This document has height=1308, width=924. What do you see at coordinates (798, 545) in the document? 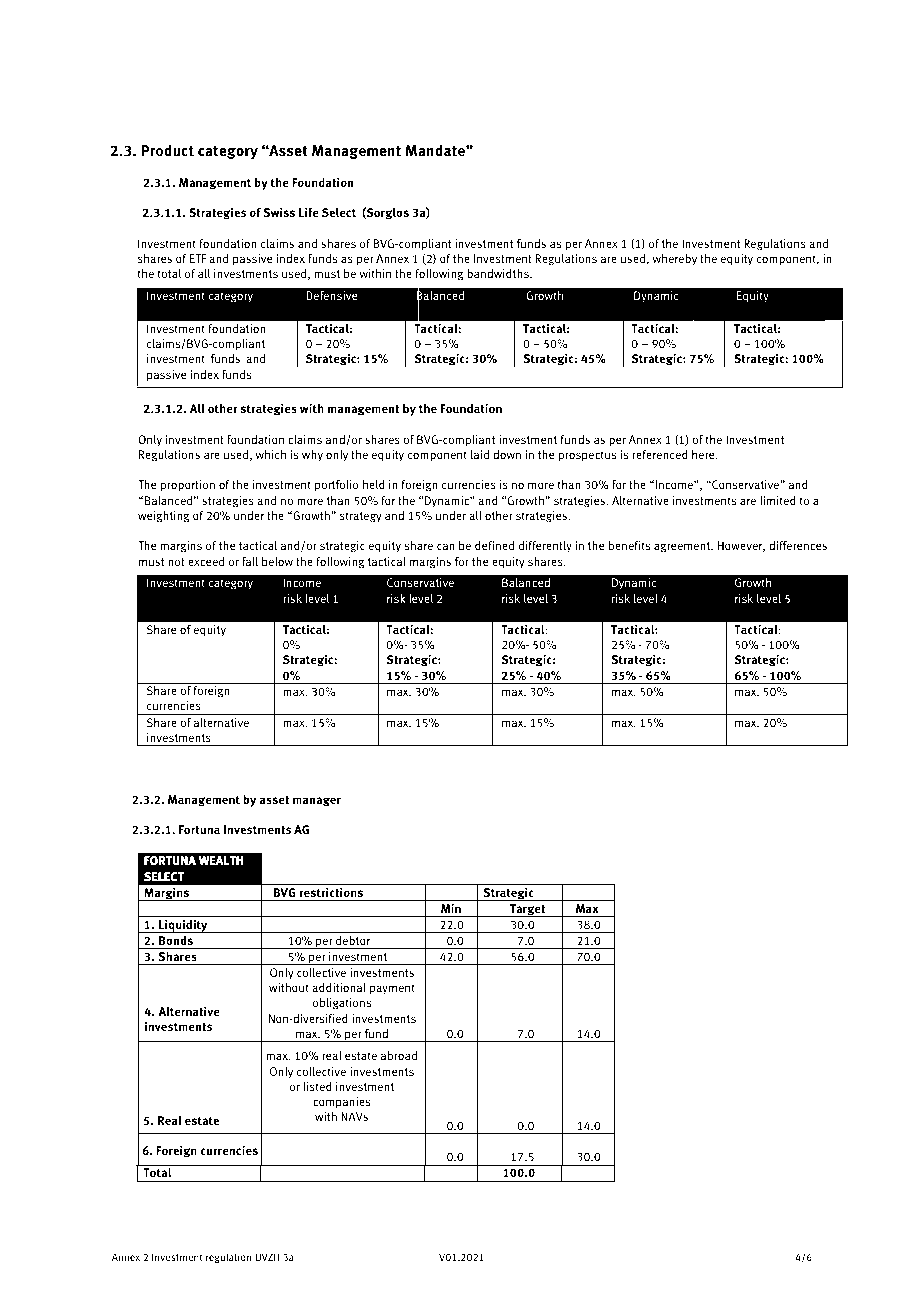
I see `differences` at bounding box center [798, 545].
